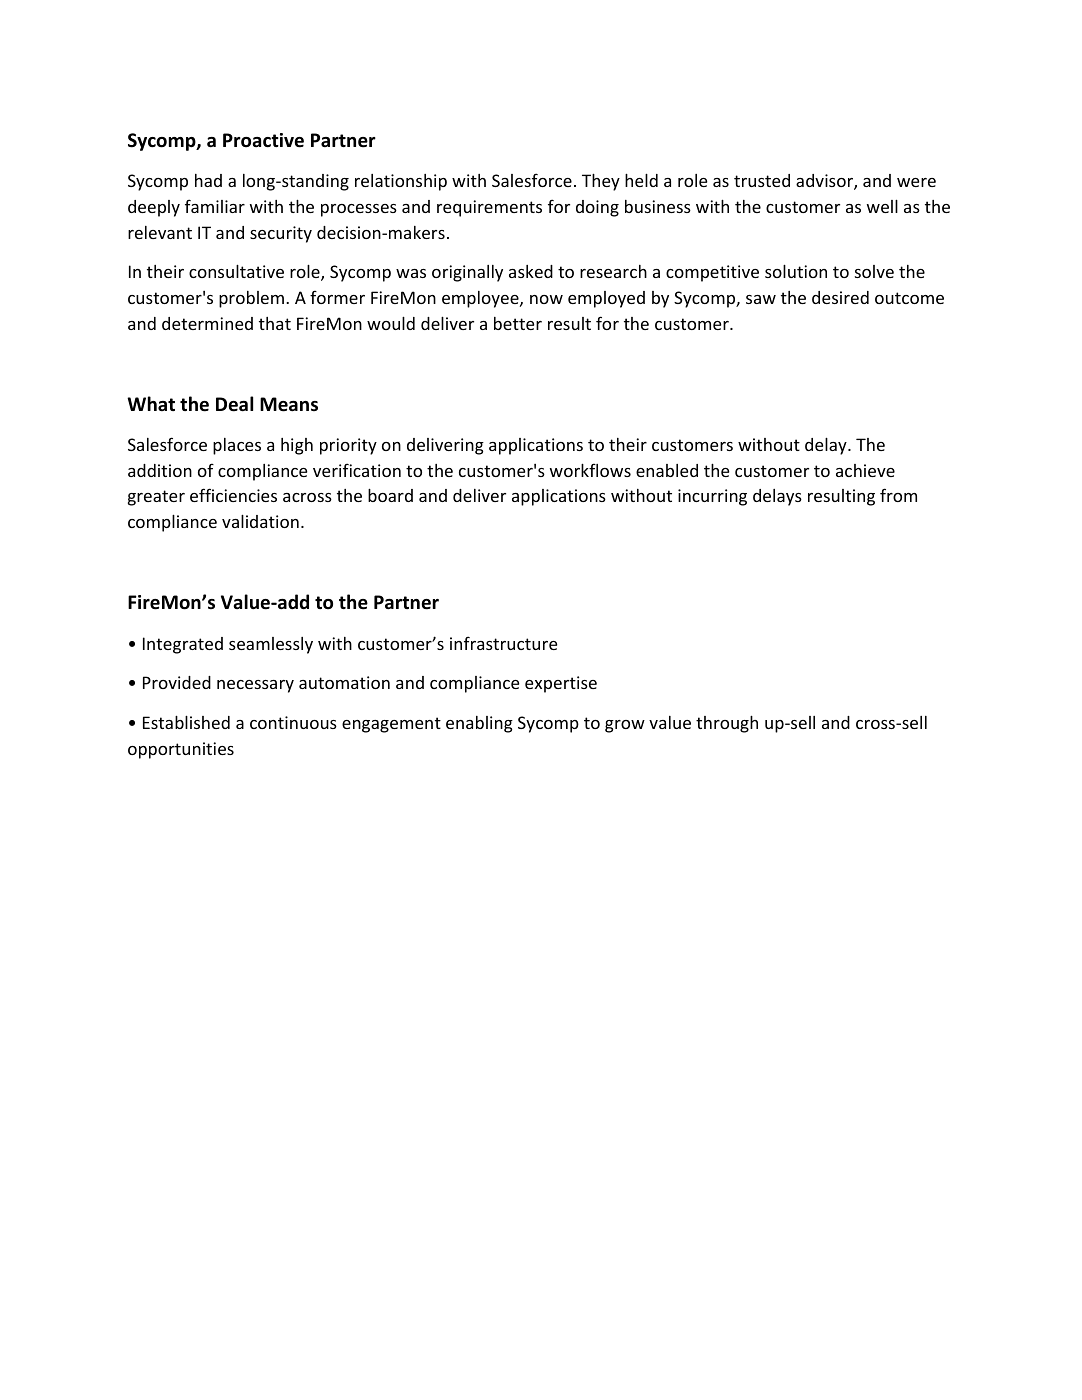 The image size is (1082, 1400). What do you see at coordinates (590, 470) in the screenshot?
I see `workflows` at bounding box center [590, 470].
